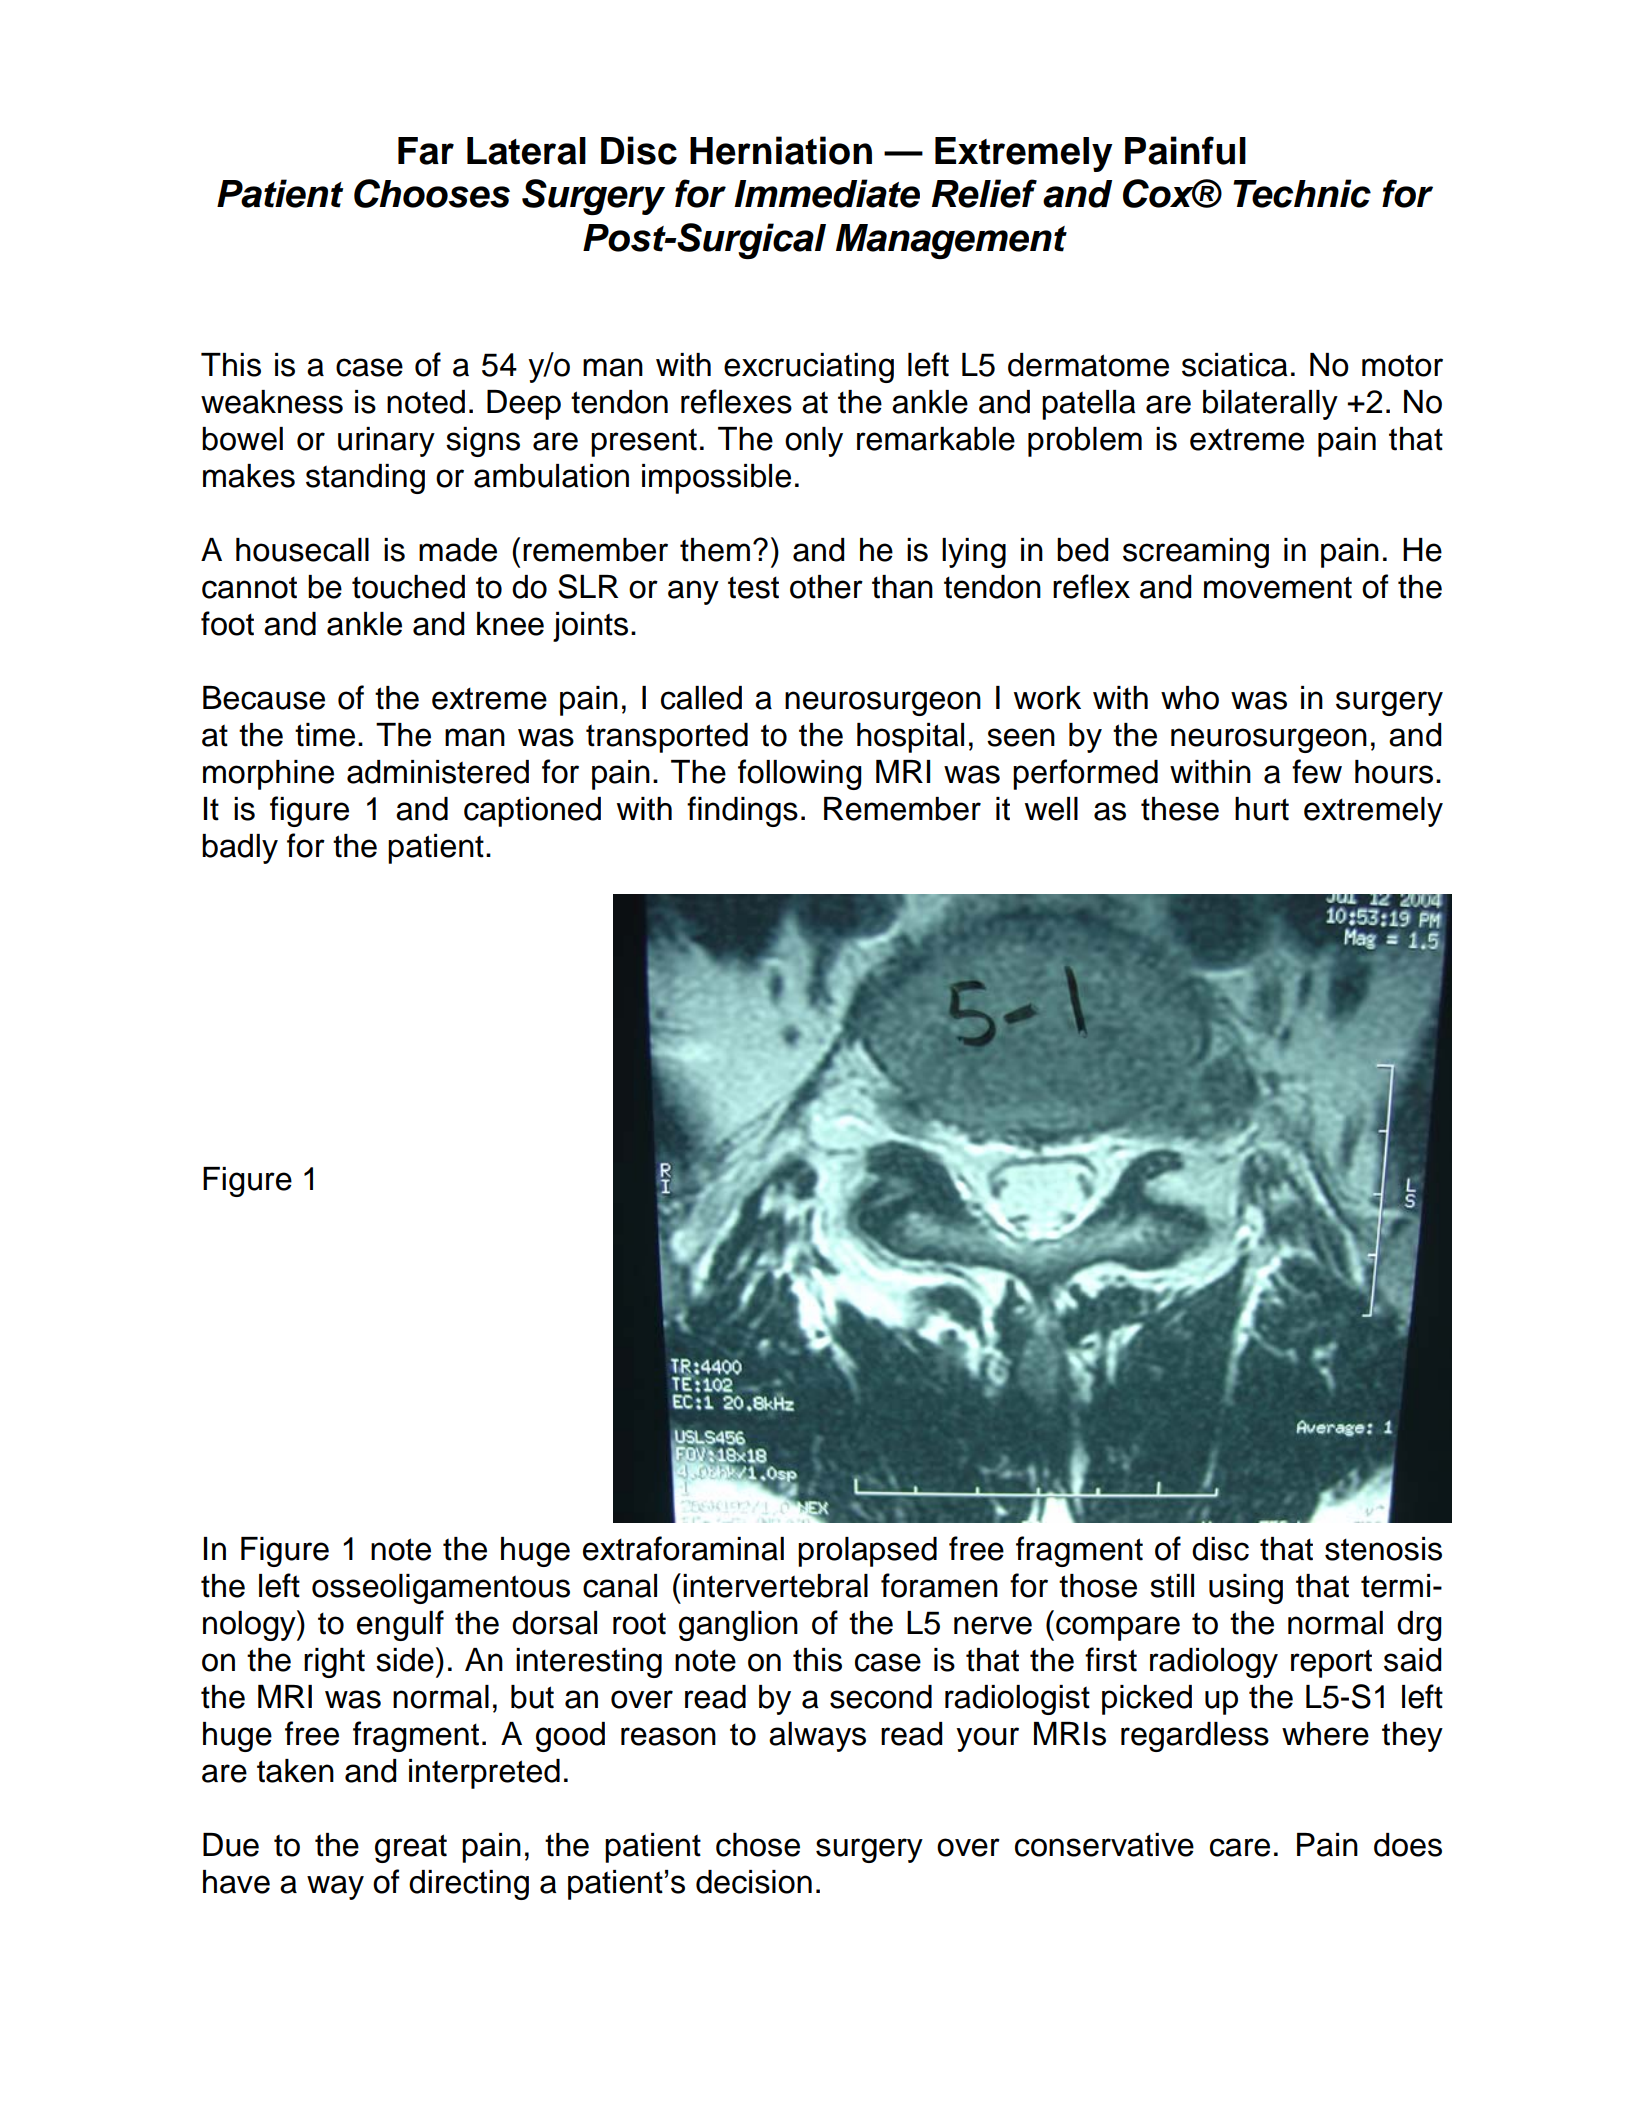 Image resolution: width=1644 pixels, height=2127 pixels. I want to click on Immediate, so click(827, 193).
